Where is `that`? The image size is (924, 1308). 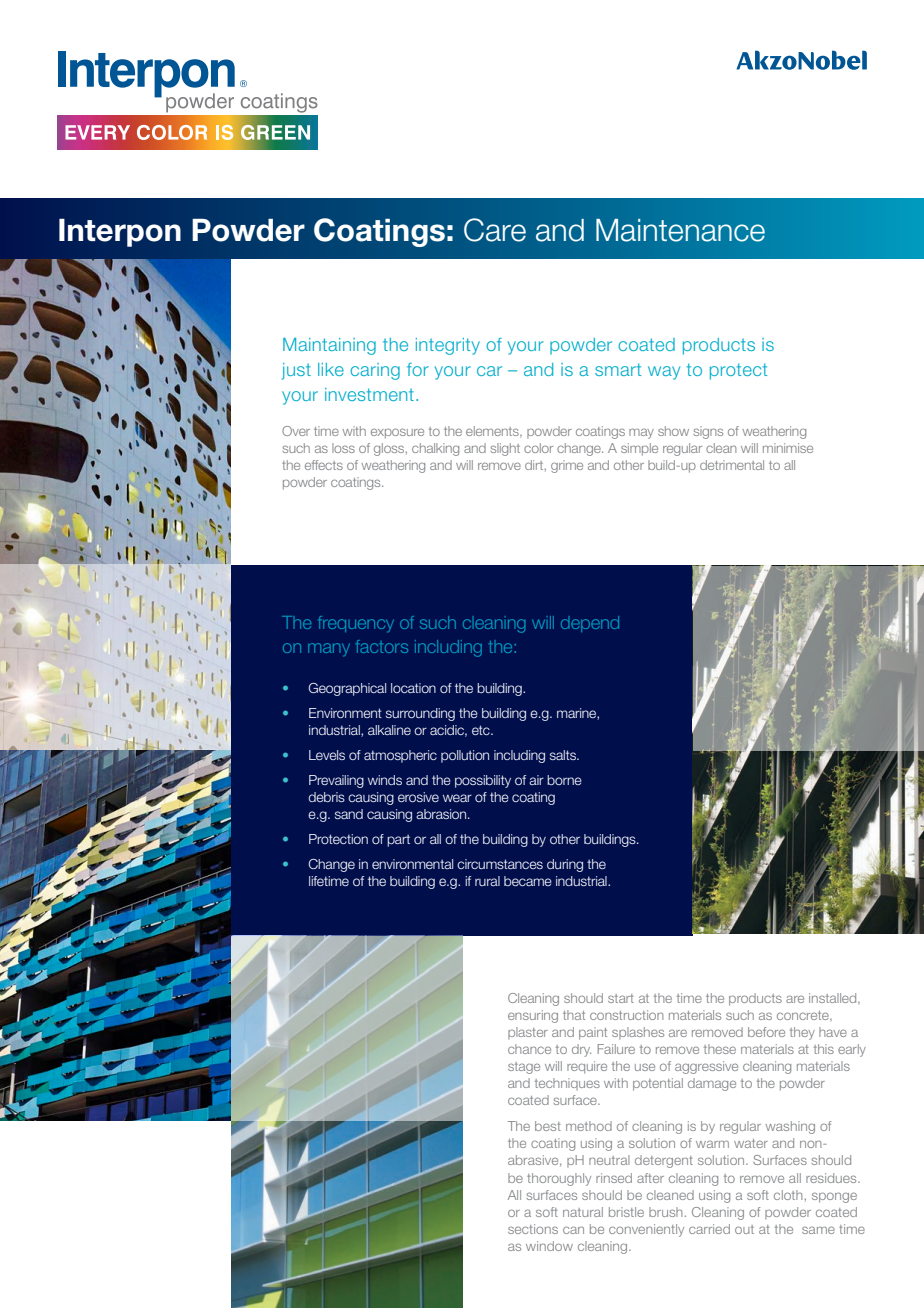
that is located at coordinates (574, 1015).
